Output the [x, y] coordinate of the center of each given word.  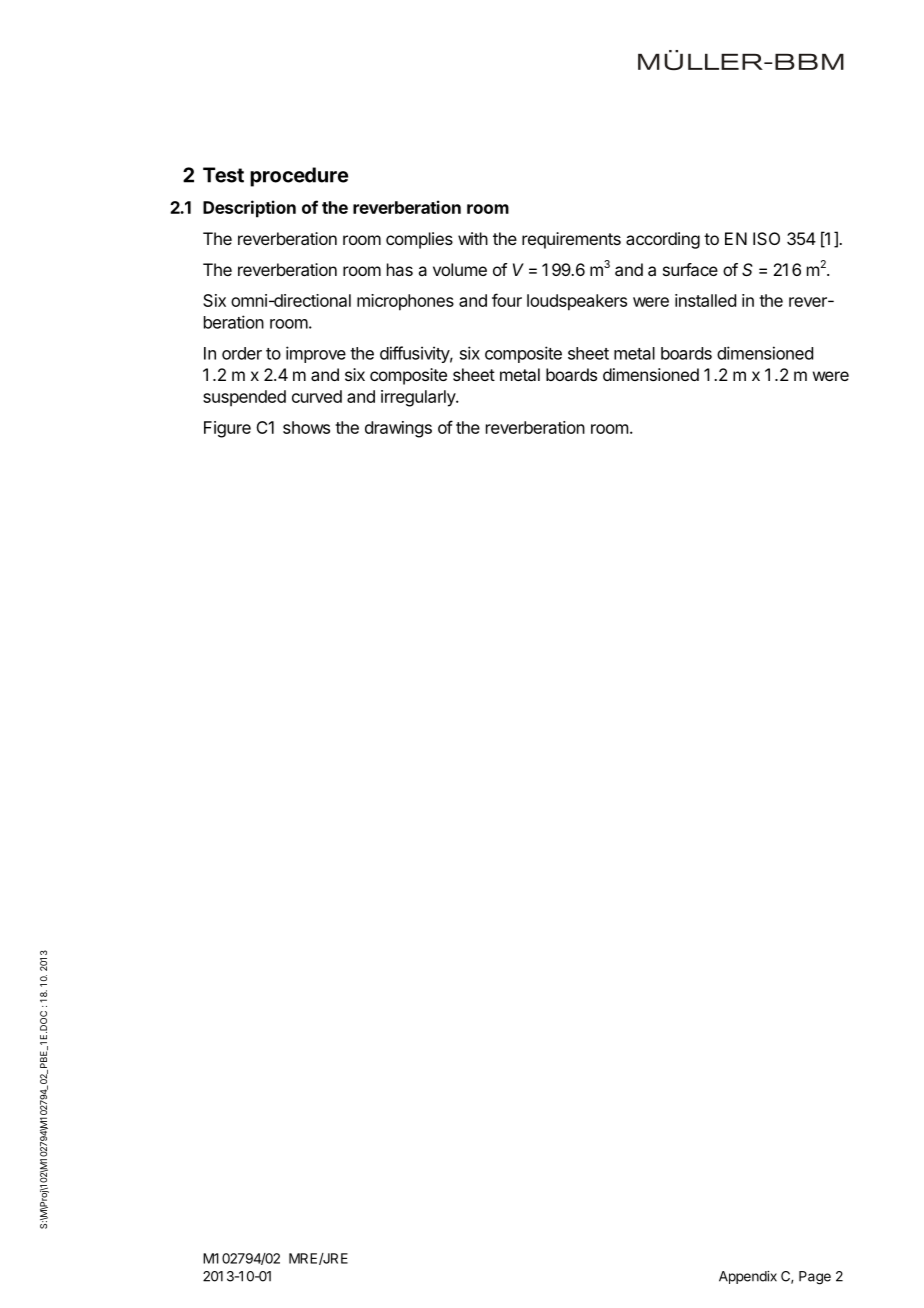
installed [705, 300]
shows [306, 427]
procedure [299, 177]
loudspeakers [577, 302]
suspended [244, 398]
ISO [766, 238]
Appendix [748, 1277]
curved [317, 396]
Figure [227, 429]
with [473, 238]
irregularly [419, 398]
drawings [398, 429]
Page [815, 1278]
